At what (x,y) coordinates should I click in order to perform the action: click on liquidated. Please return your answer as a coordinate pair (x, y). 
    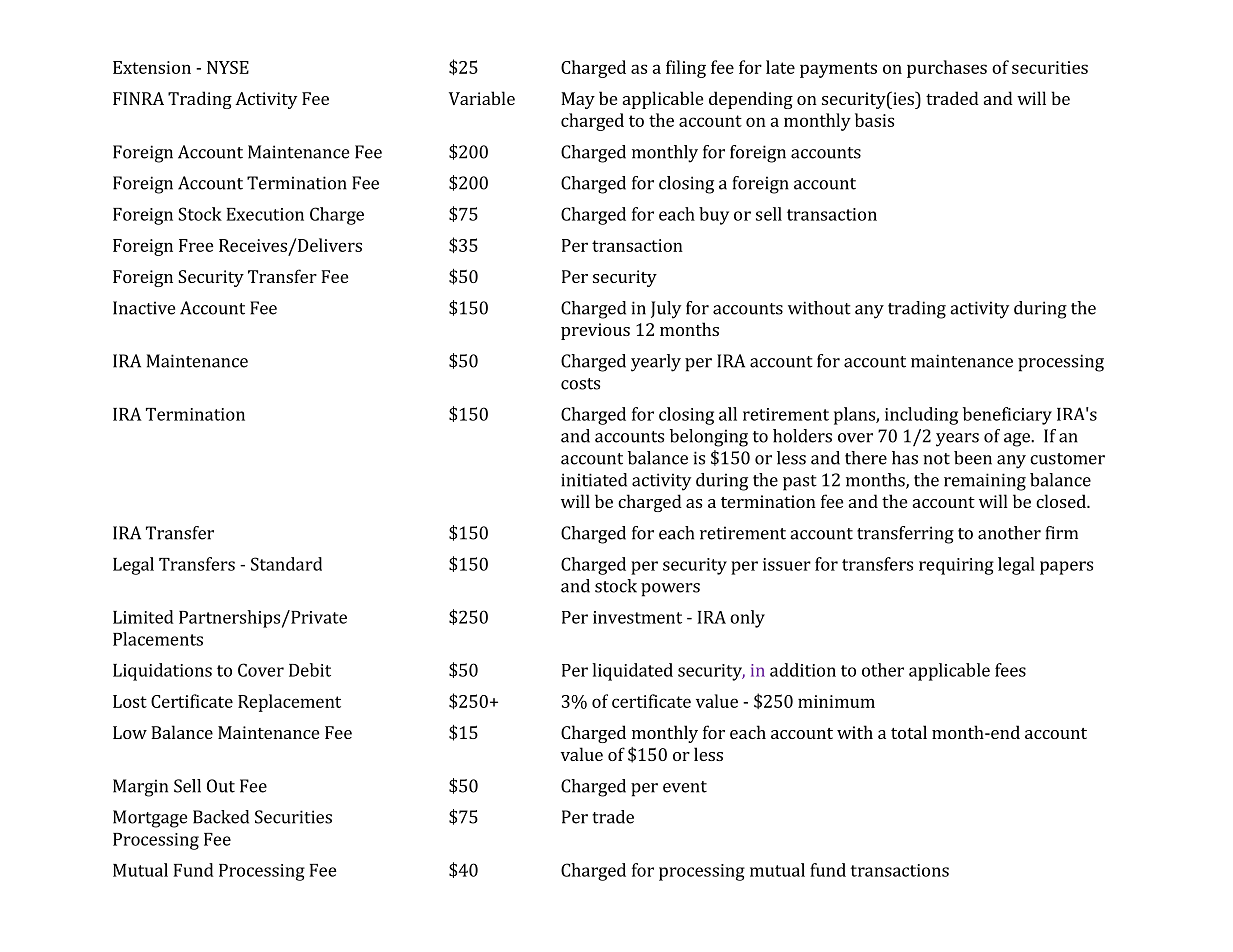
    Looking at the image, I should click on (632, 672).
